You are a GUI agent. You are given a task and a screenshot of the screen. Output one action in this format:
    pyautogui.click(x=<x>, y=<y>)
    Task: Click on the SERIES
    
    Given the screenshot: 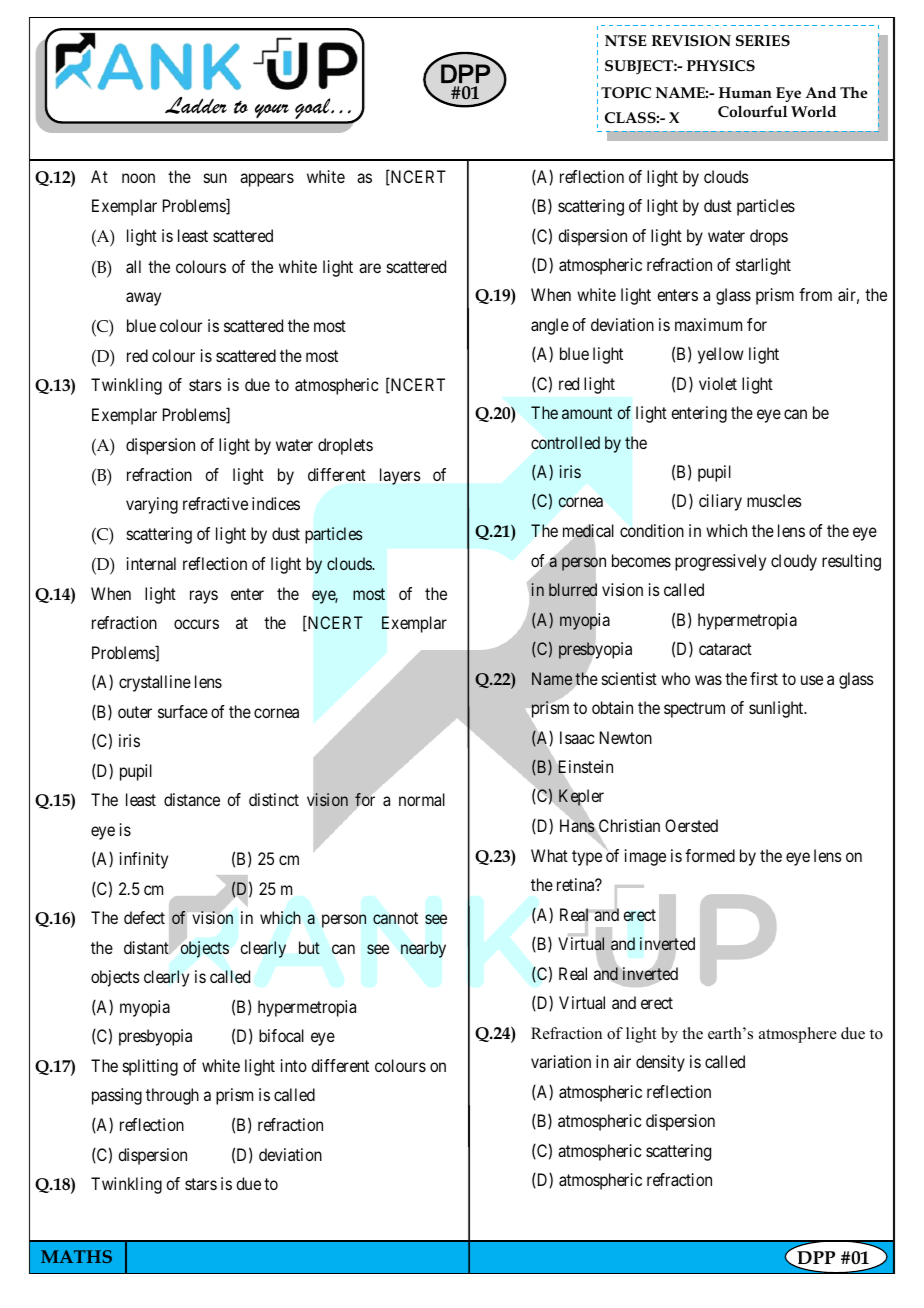 What is the action you would take?
    pyautogui.click(x=763, y=41)
